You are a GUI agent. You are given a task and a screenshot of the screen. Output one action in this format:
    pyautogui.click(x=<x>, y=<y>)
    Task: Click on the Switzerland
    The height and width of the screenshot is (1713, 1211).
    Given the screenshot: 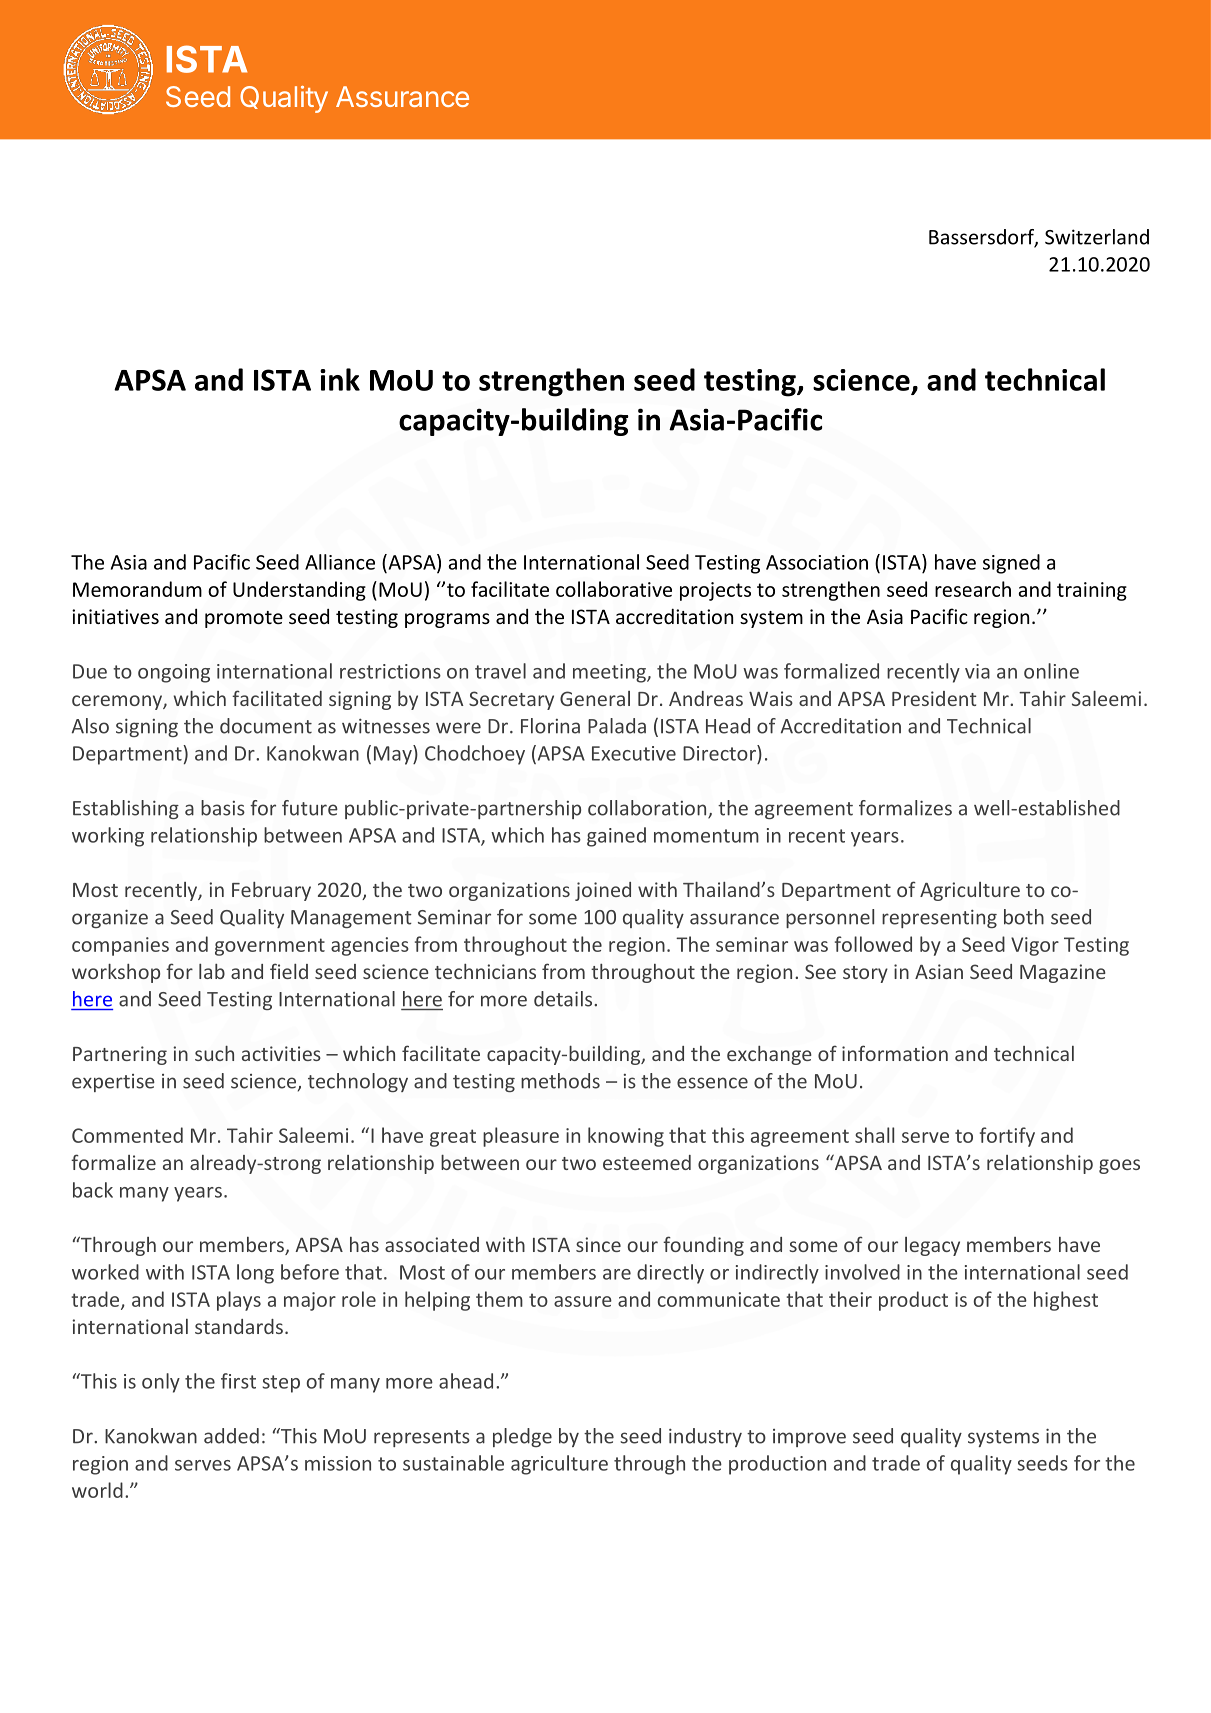 What is the action you would take?
    pyautogui.click(x=1097, y=237)
